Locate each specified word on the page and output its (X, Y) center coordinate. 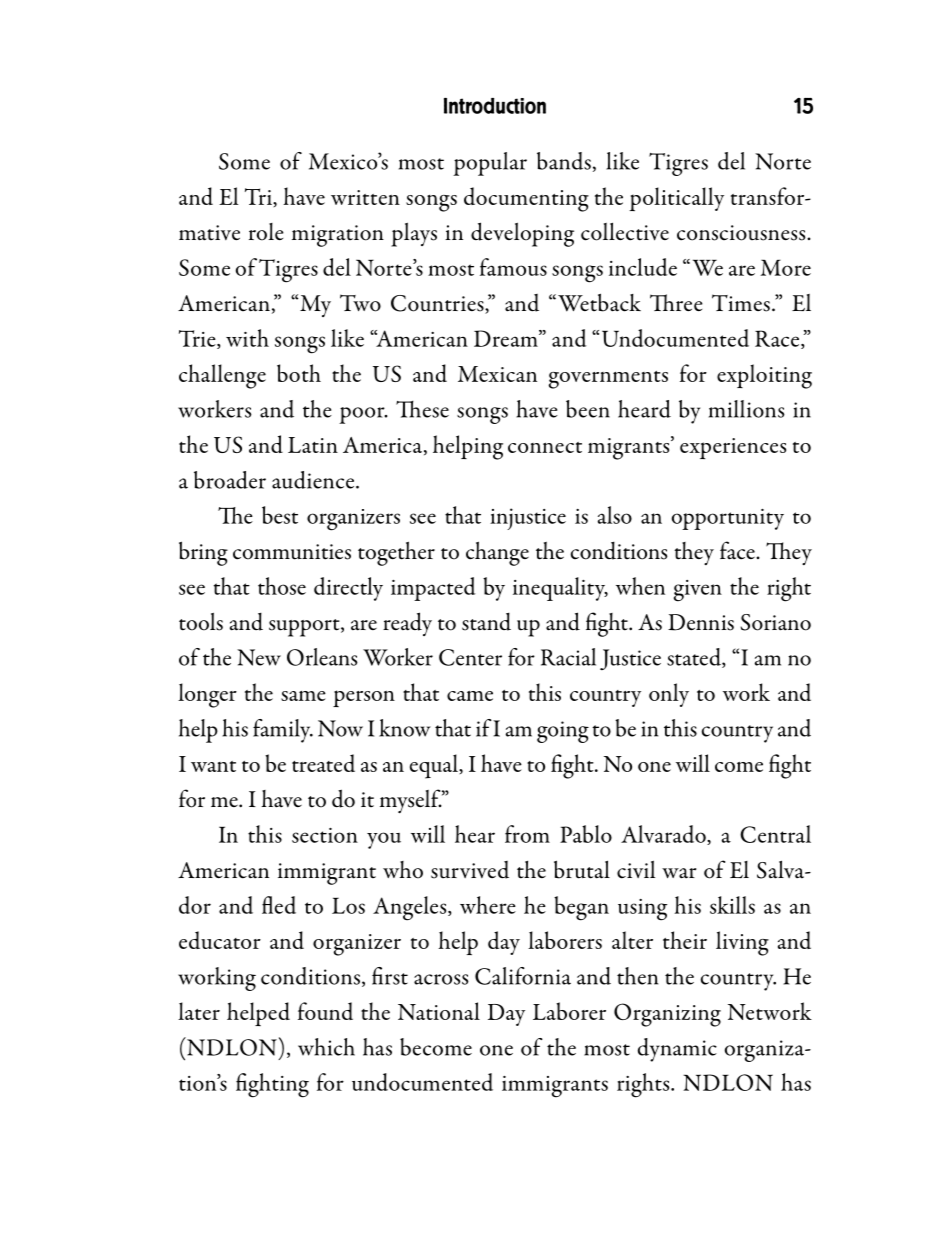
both (299, 373)
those (282, 586)
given (698, 591)
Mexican (497, 374)
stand (486, 621)
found (325, 1011)
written (365, 197)
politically (676, 199)
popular (490, 164)
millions (747, 409)
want (213, 766)
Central (775, 834)
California (523, 976)
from (527, 834)
